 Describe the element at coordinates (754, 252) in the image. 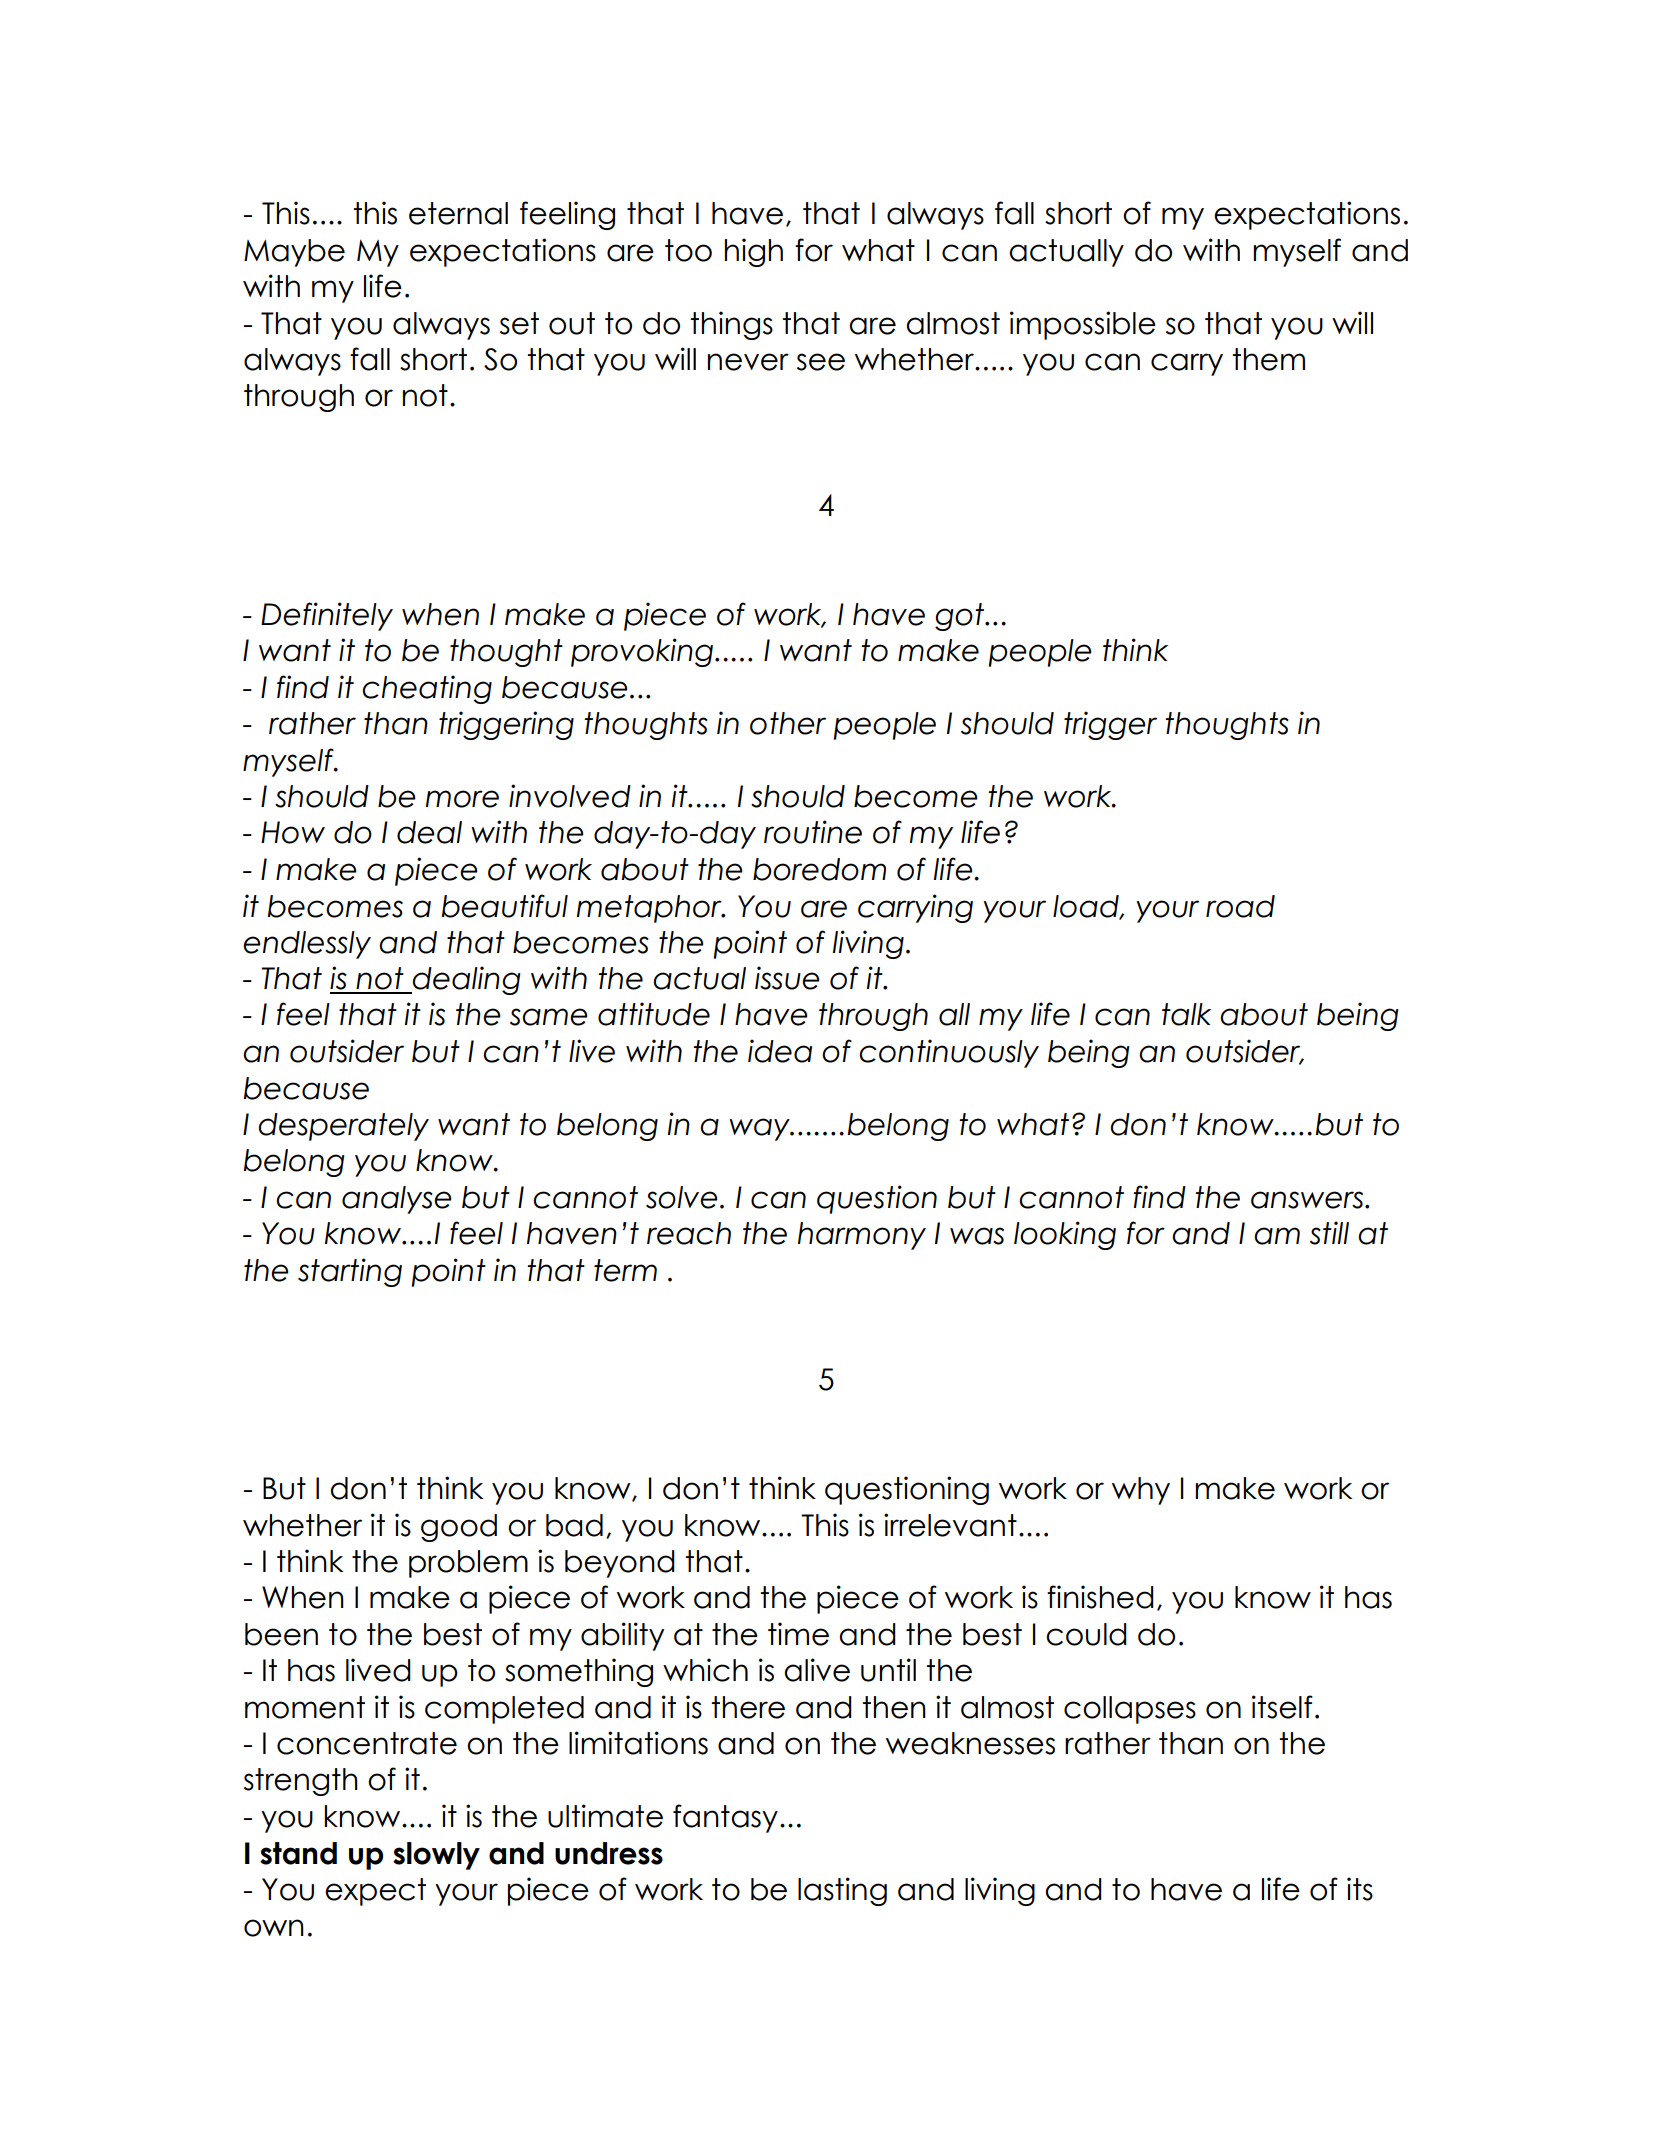

I see `high` at that location.
